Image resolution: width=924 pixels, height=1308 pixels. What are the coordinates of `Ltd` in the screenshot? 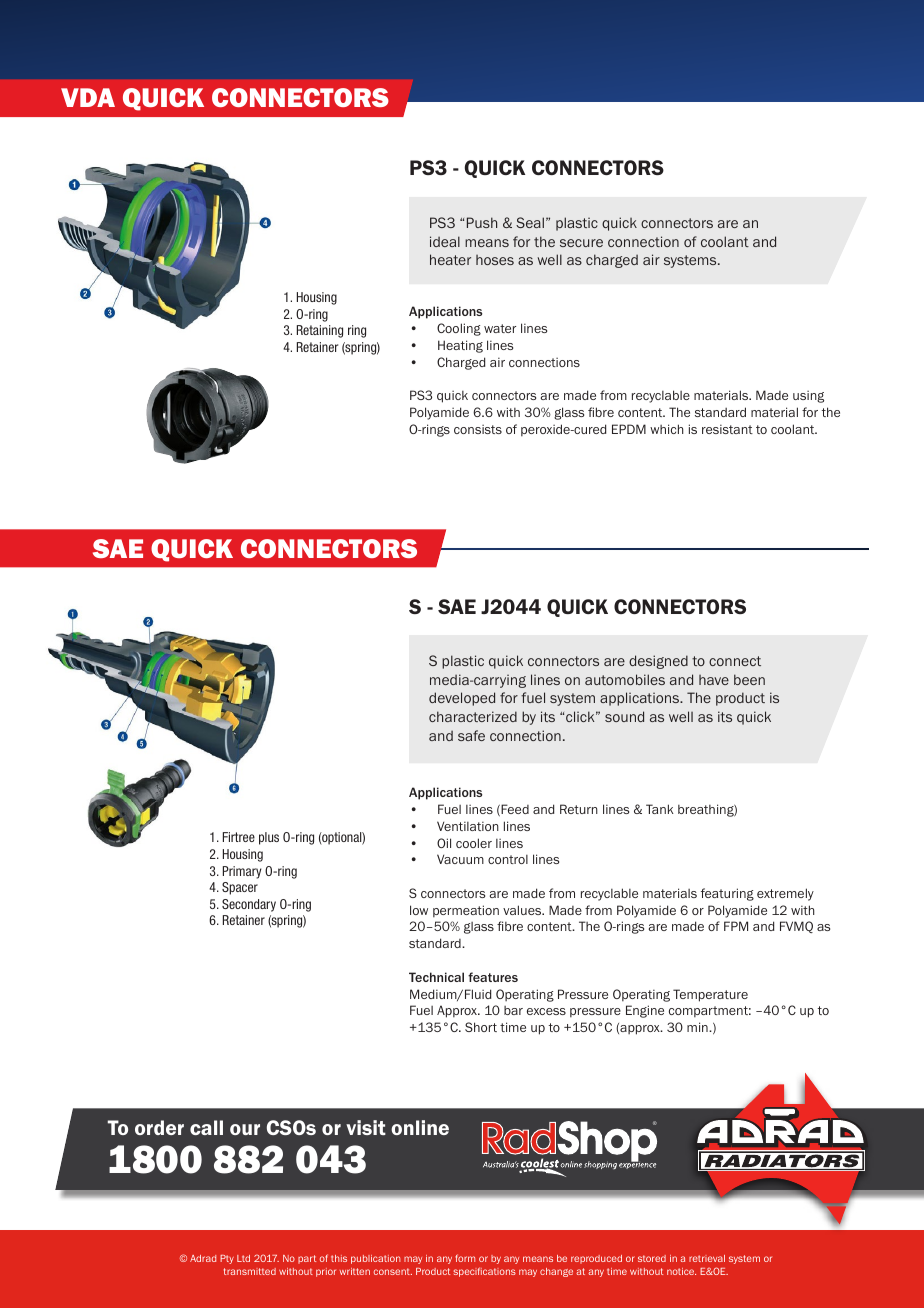 It's located at (243, 1258).
